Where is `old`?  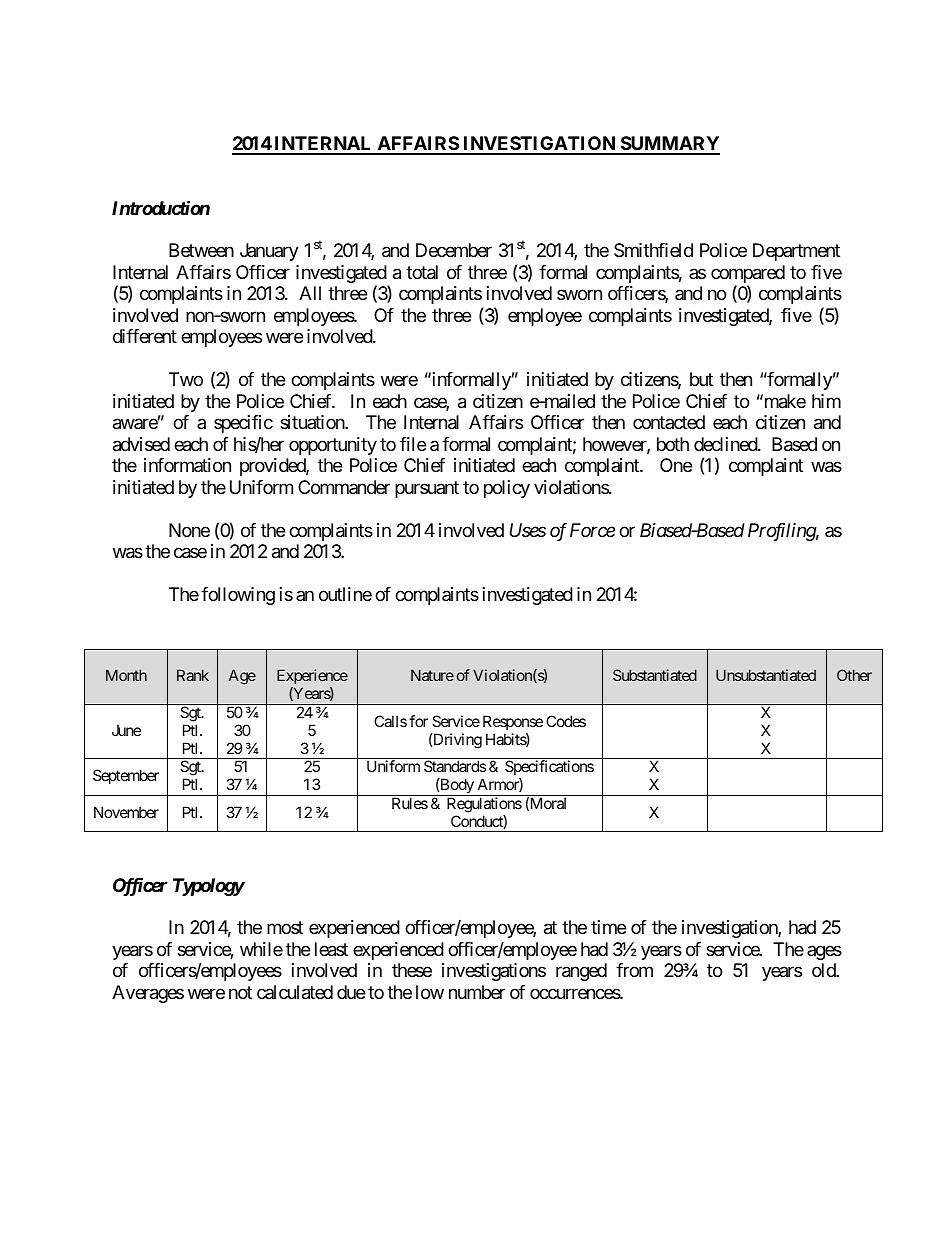 old is located at coordinates (824, 970).
